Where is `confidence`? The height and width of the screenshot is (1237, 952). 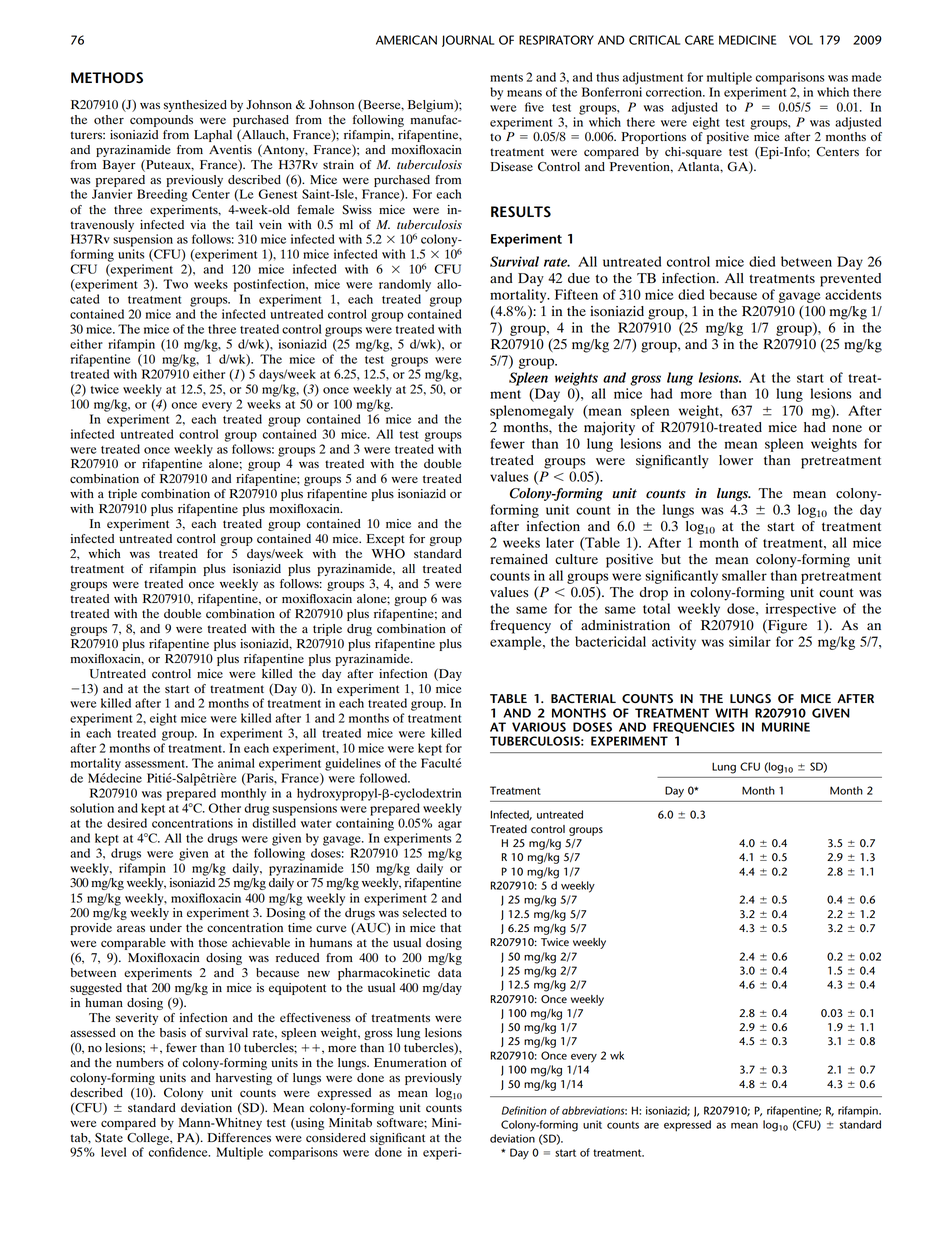 confidence is located at coordinates (179, 1152).
